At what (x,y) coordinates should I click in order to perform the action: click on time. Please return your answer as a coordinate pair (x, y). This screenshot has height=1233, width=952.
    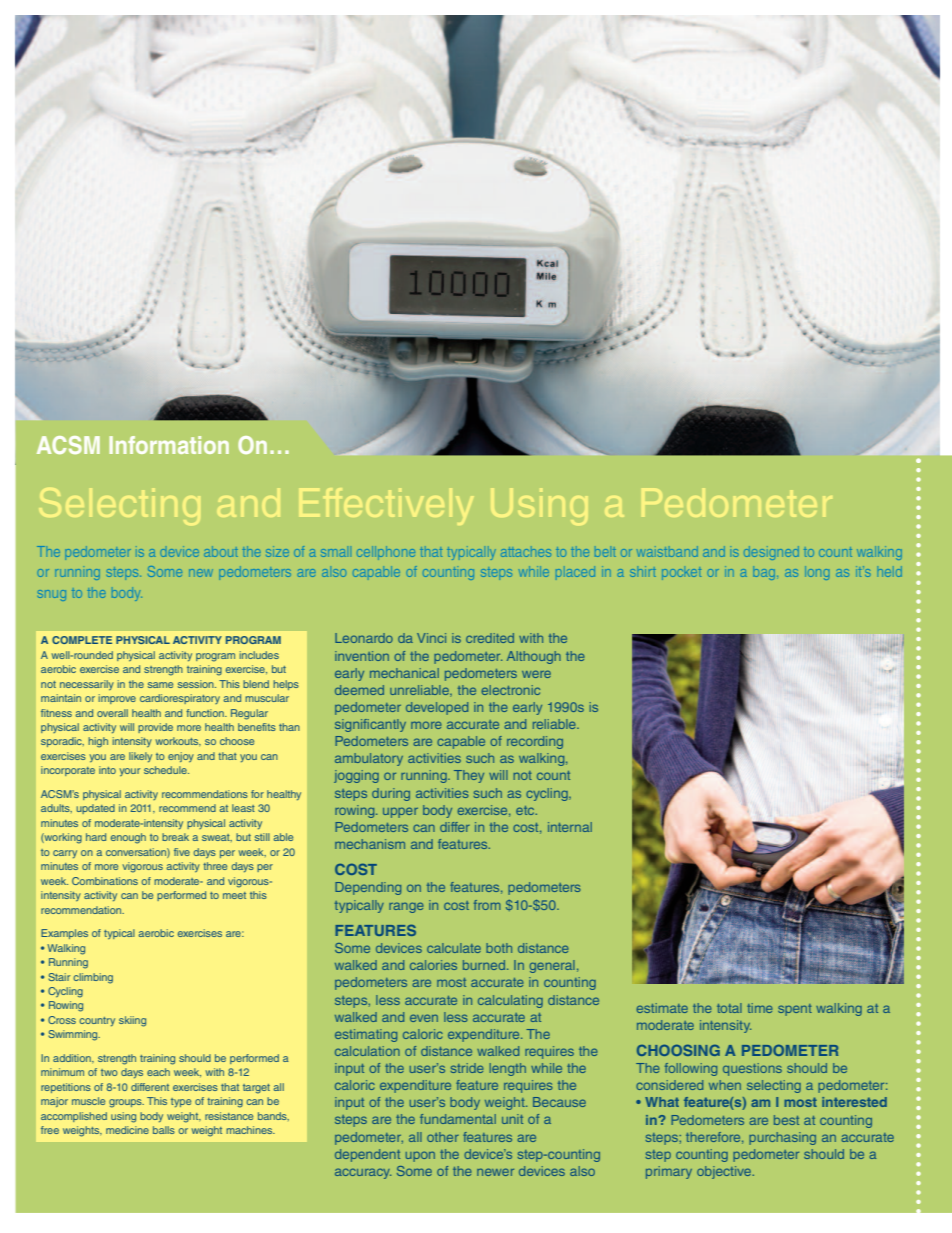
    Looking at the image, I should click on (760, 1008).
